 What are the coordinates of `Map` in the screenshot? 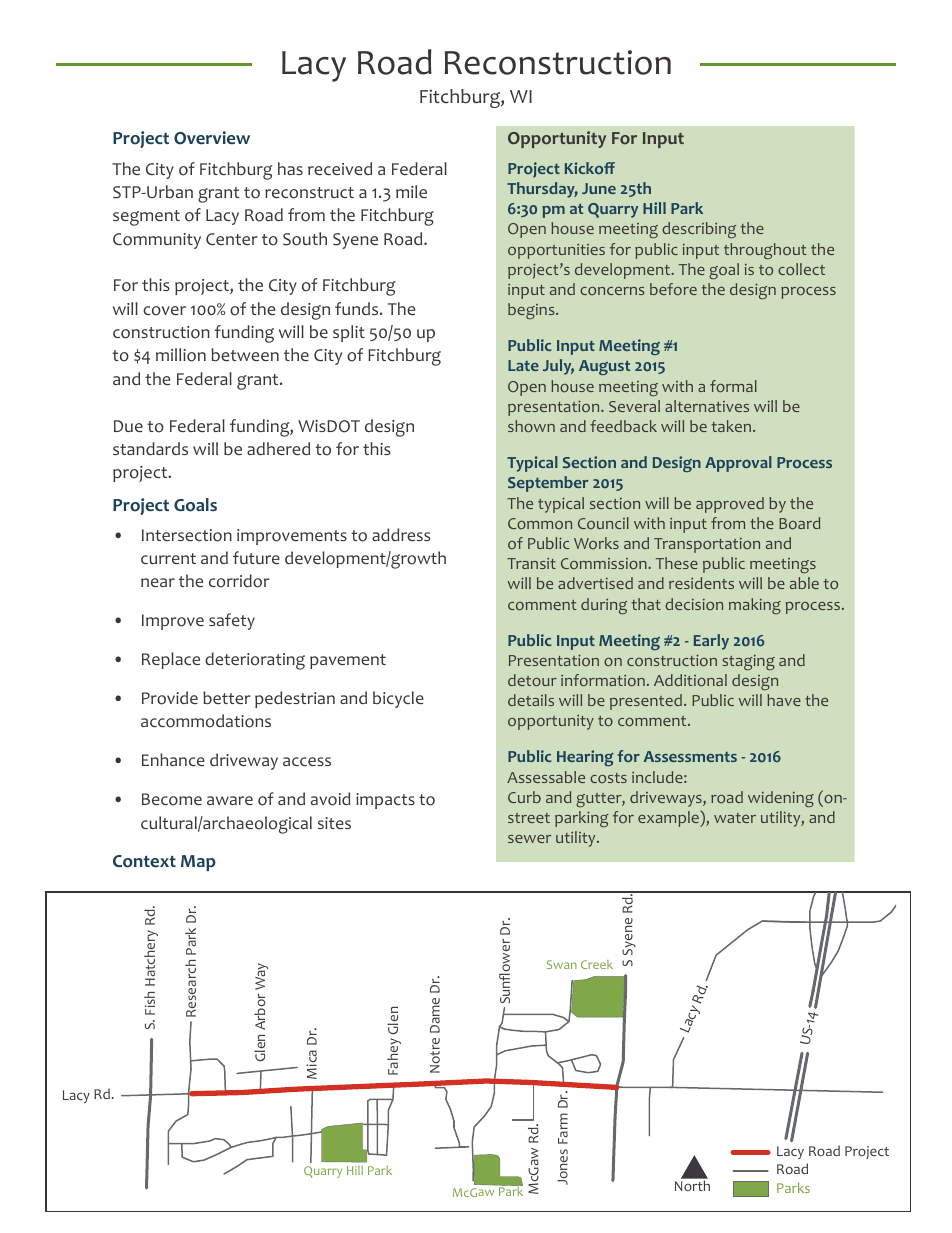 It's located at (198, 863).
